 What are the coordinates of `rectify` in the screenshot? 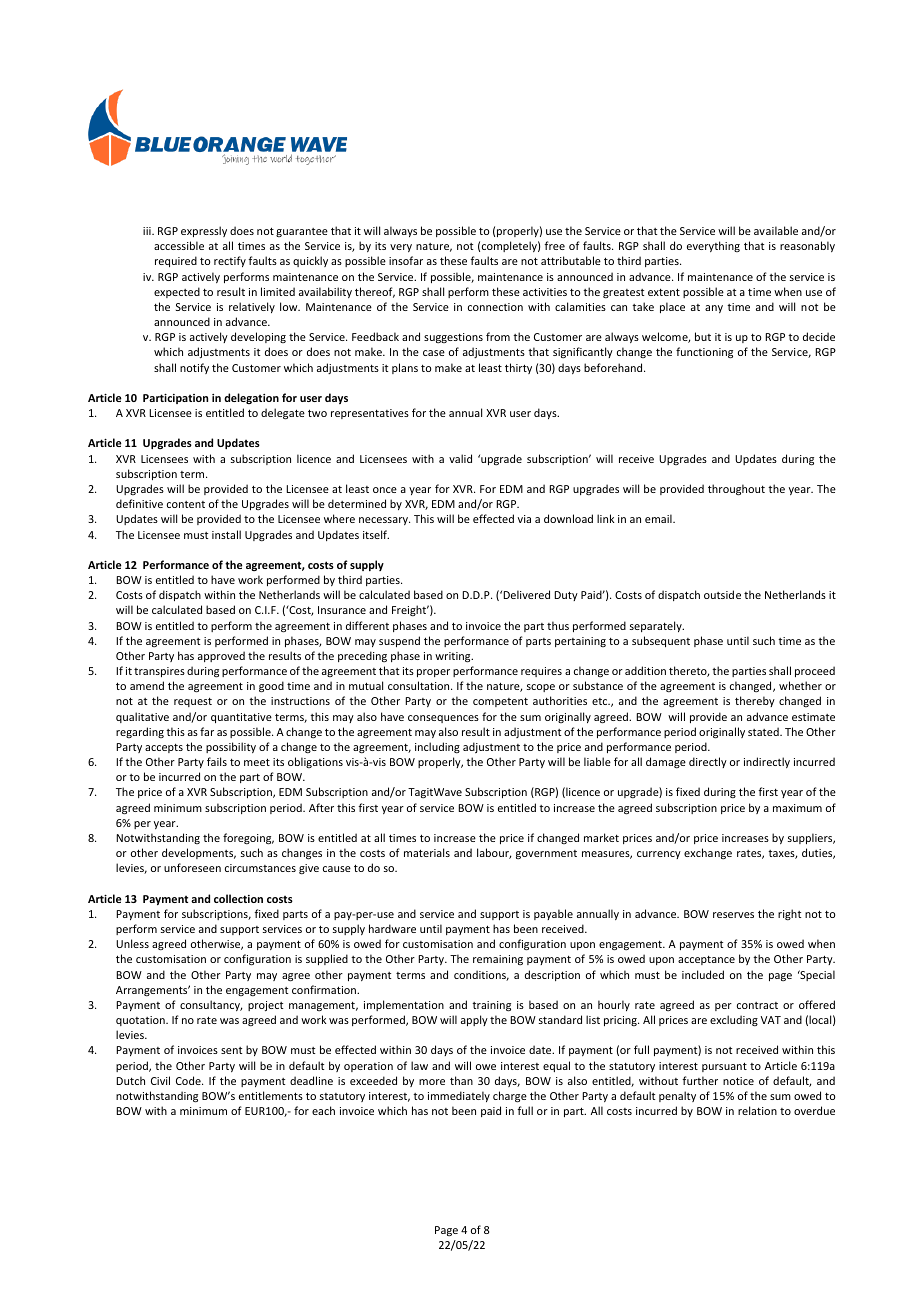 It's located at (230, 261).
